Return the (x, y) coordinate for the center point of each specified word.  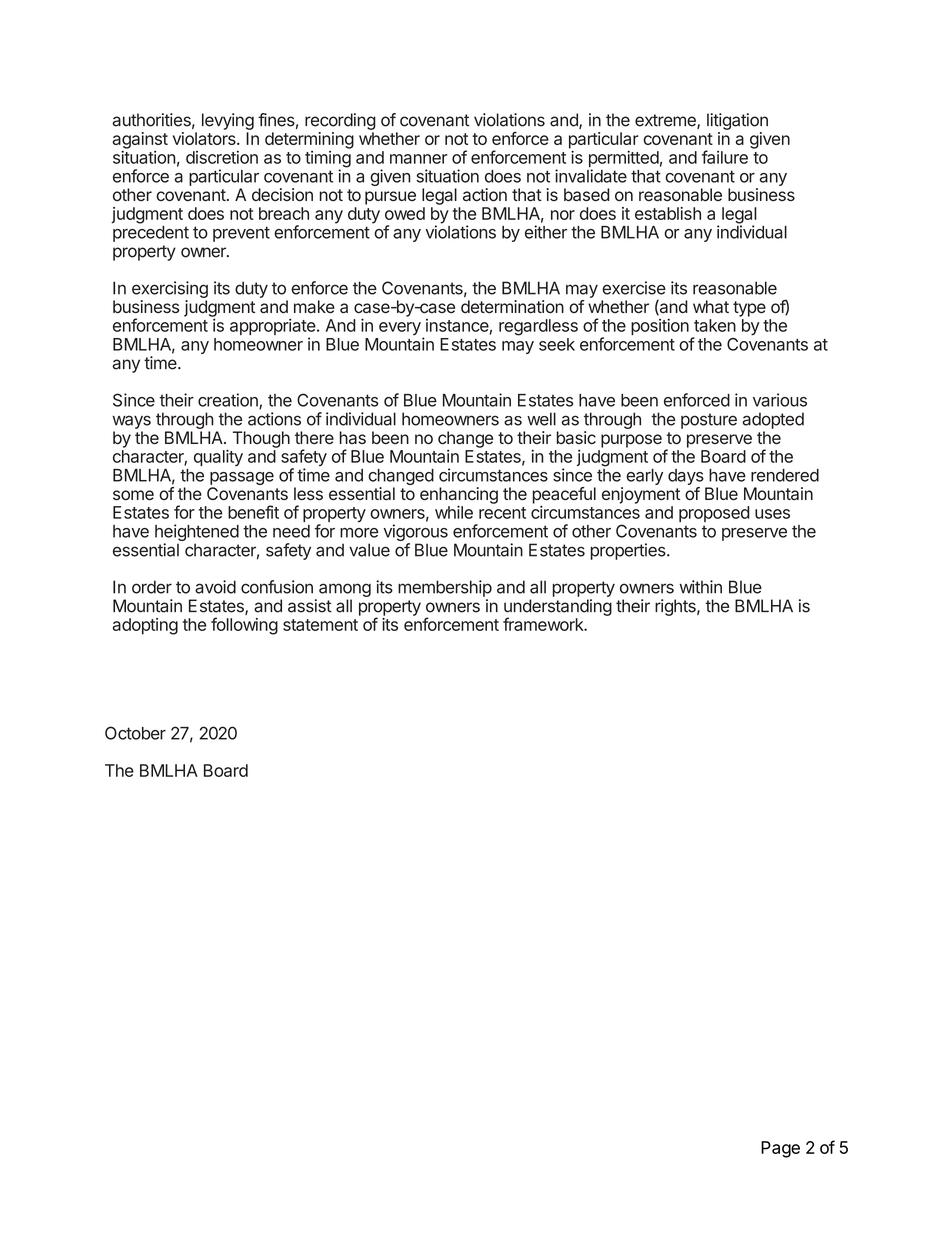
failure (725, 157)
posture (709, 421)
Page (780, 1149)
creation (229, 401)
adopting (145, 626)
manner (418, 159)
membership (445, 588)
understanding (558, 608)
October (135, 733)
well (541, 419)
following (244, 626)
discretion (222, 157)
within (700, 587)
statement (320, 625)
